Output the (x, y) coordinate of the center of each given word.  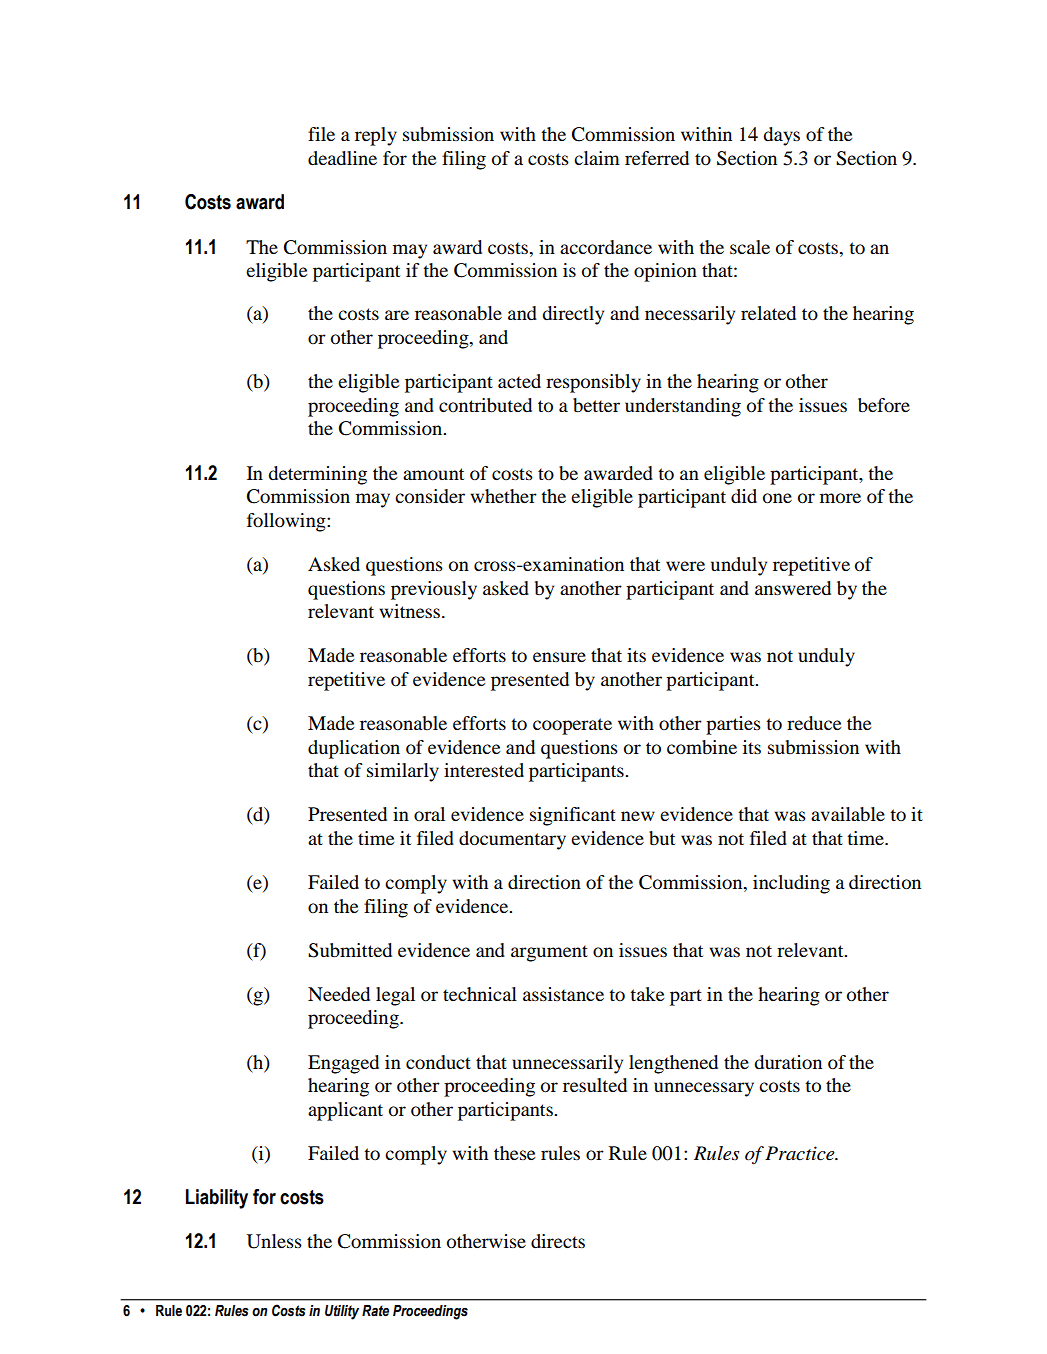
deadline (342, 158)
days (781, 136)
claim (597, 158)
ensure (559, 657)
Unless (274, 1241)
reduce (814, 723)
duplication (354, 749)
